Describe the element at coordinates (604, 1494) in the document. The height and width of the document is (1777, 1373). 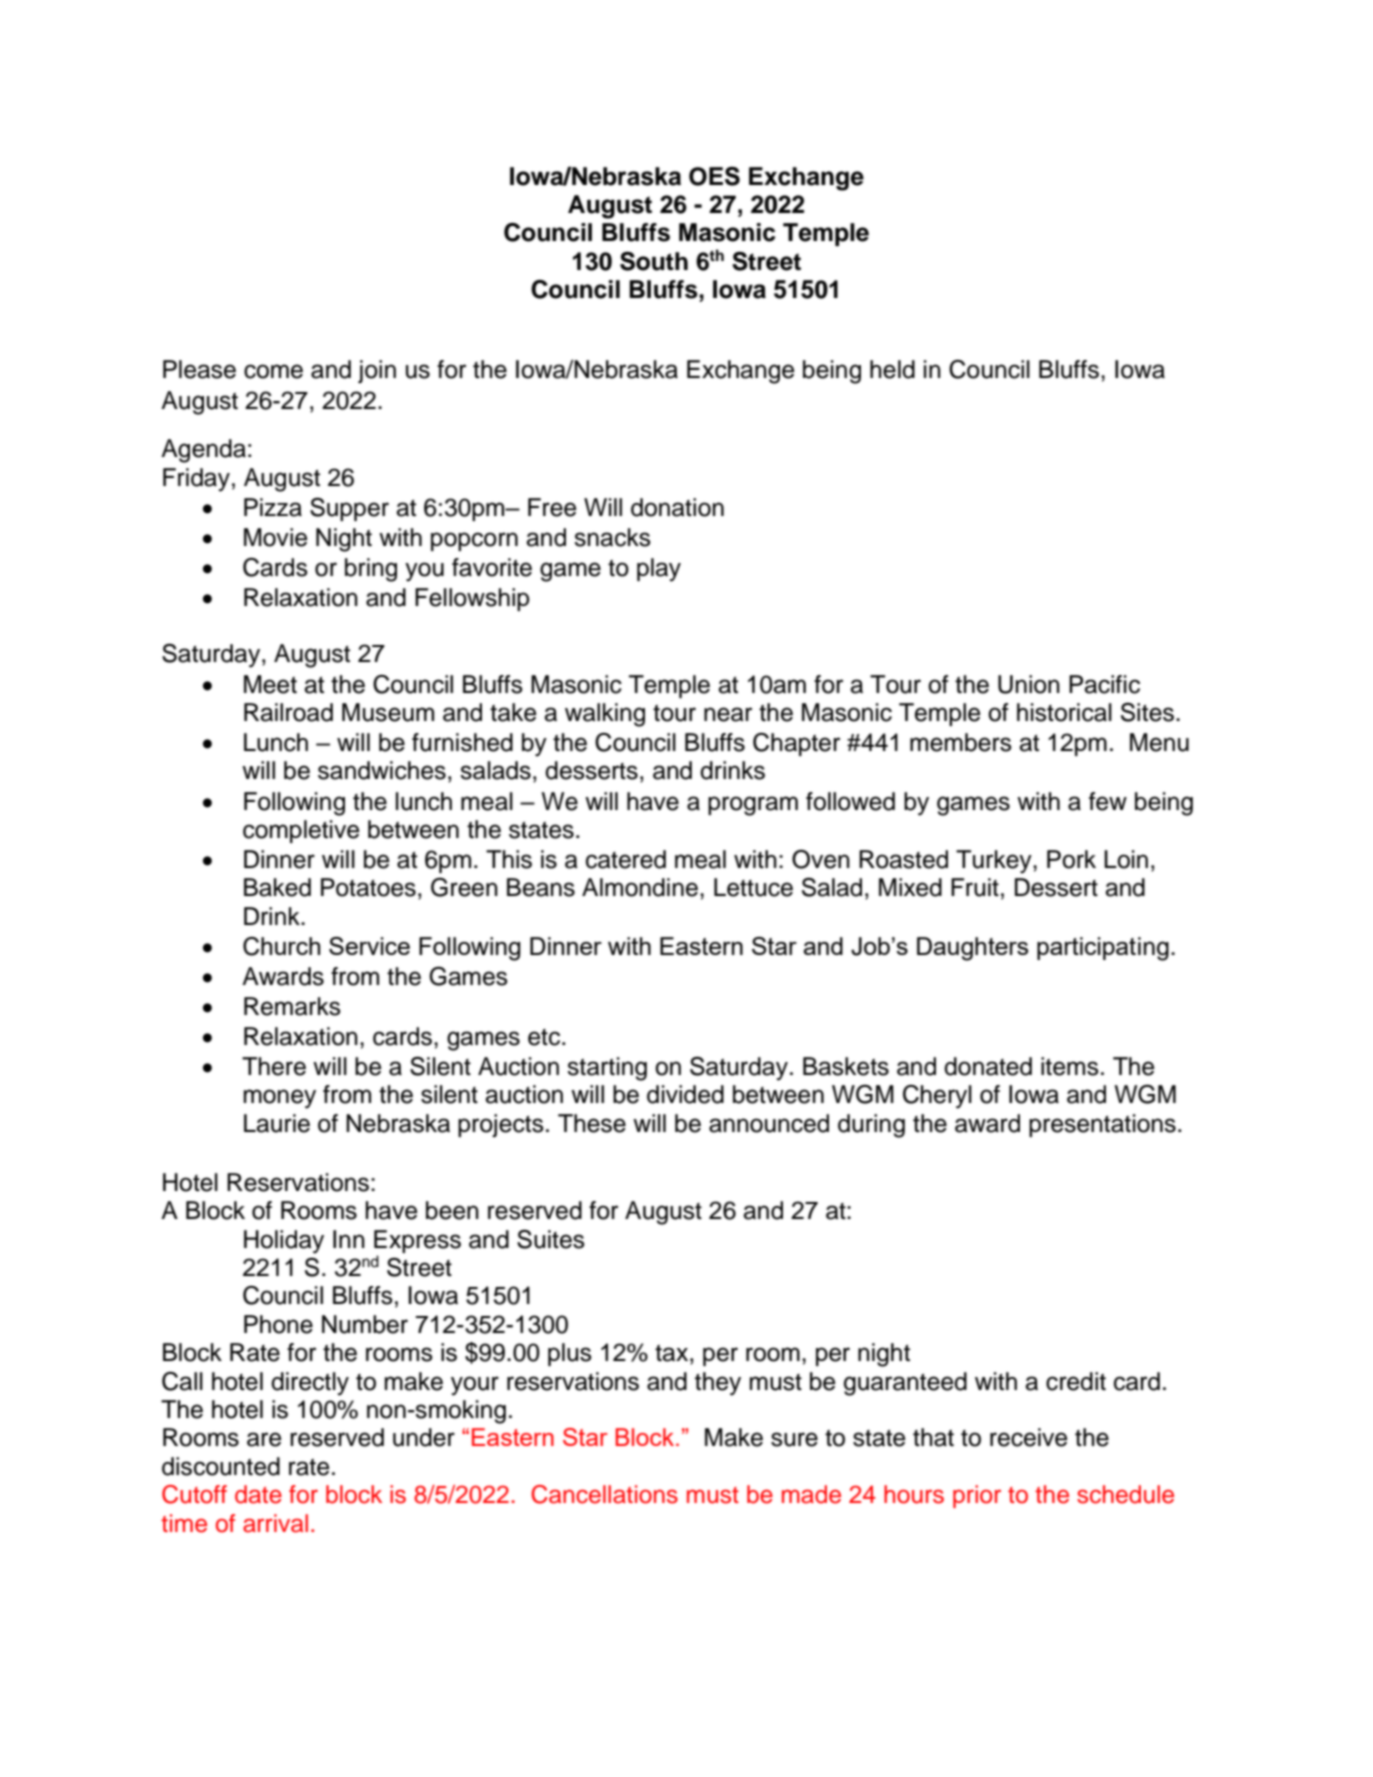
I see `Cancellations` at that location.
